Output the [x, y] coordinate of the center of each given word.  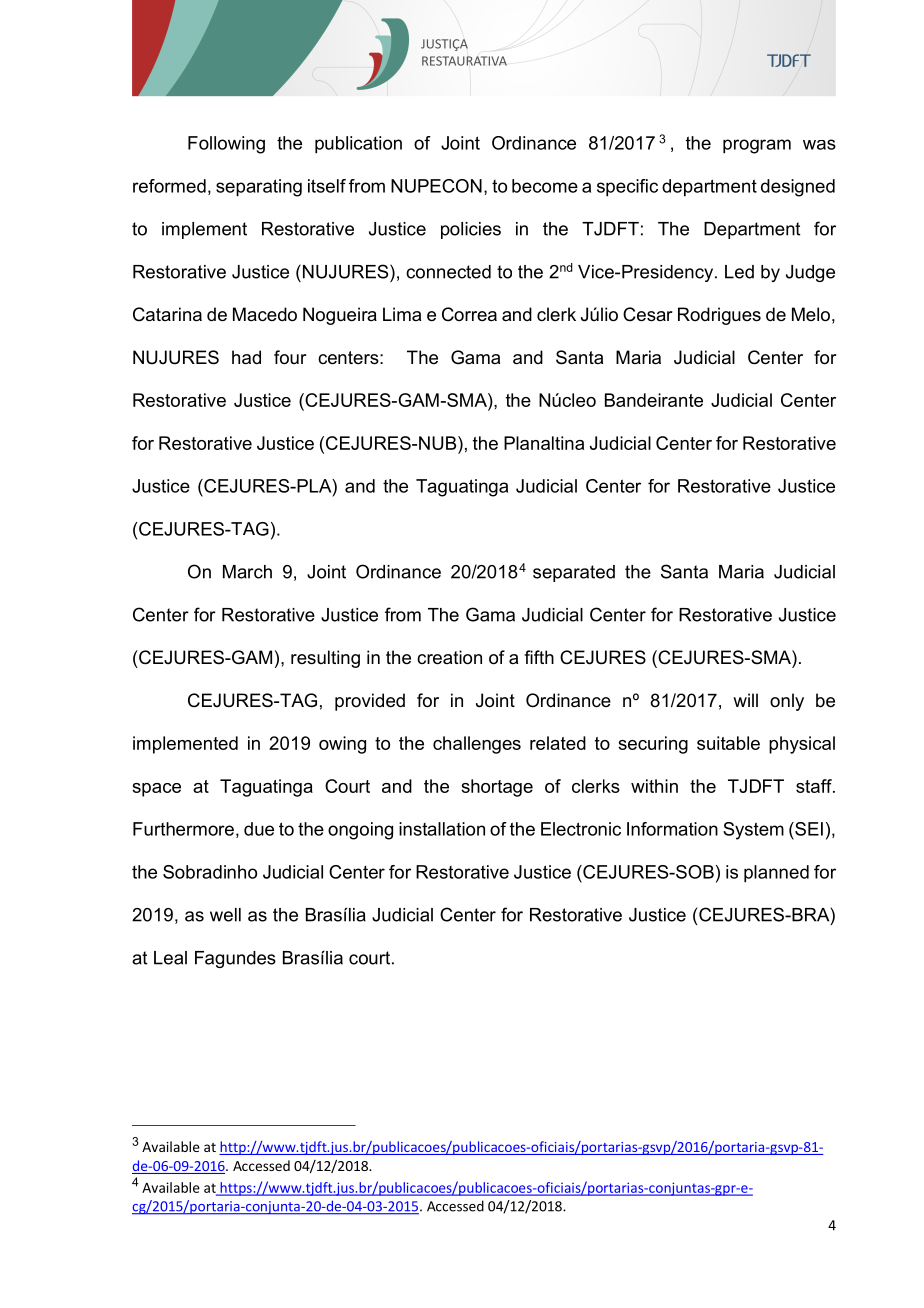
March [247, 572]
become [545, 186]
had [246, 357]
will [745, 700]
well [225, 915]
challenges [477, 745]
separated [574, 573]
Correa [469, 314]
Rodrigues [719, 316]
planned [776, 874]
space [156, 790]
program [757, 146]
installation [442, 829]
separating [259, 188]
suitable [728, 743]
